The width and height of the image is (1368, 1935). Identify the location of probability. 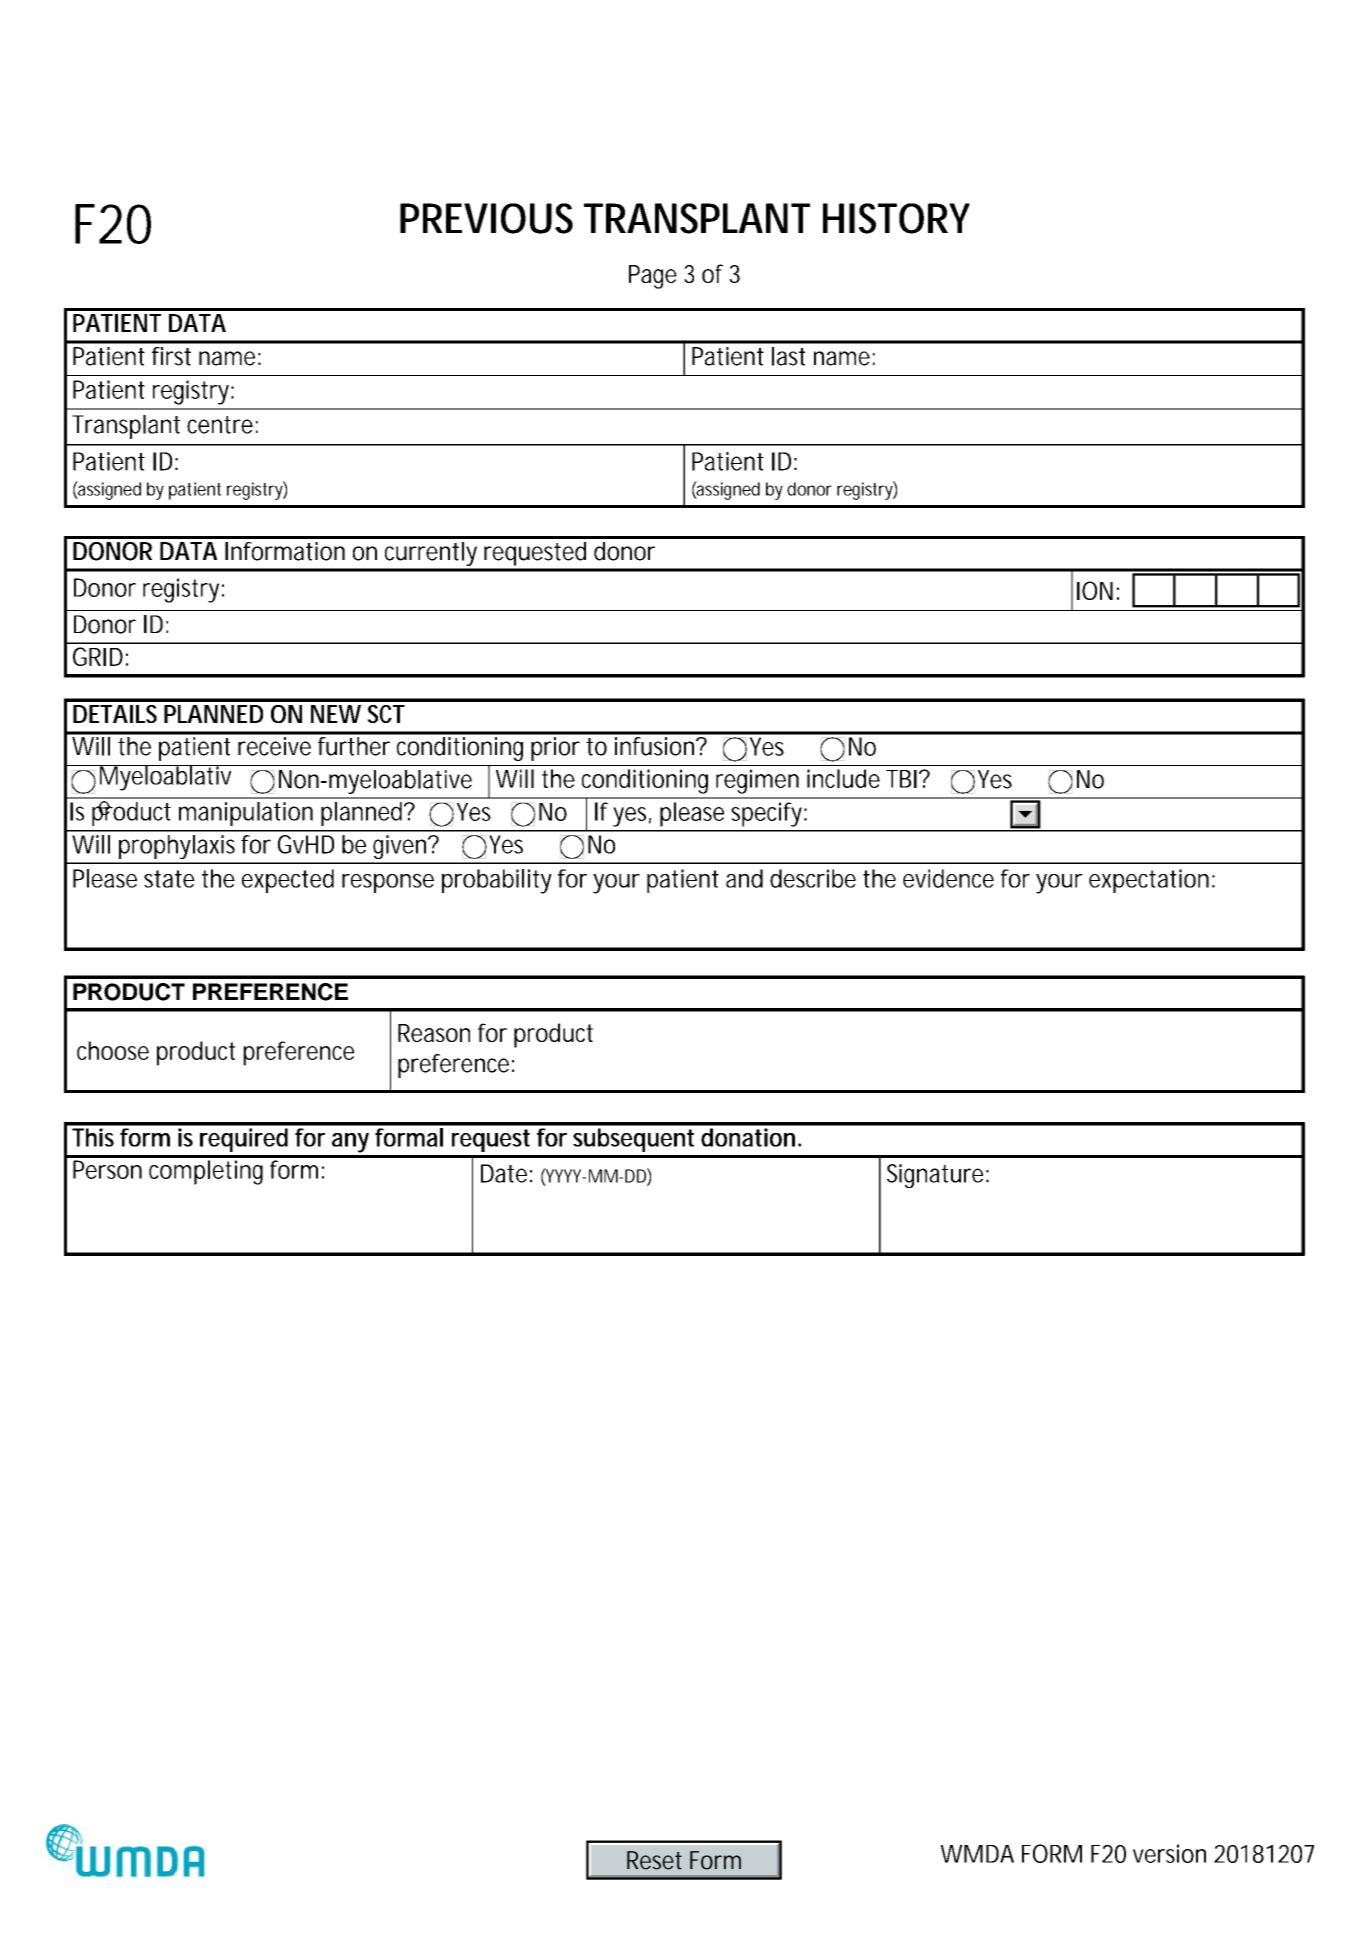
(497, 881).
